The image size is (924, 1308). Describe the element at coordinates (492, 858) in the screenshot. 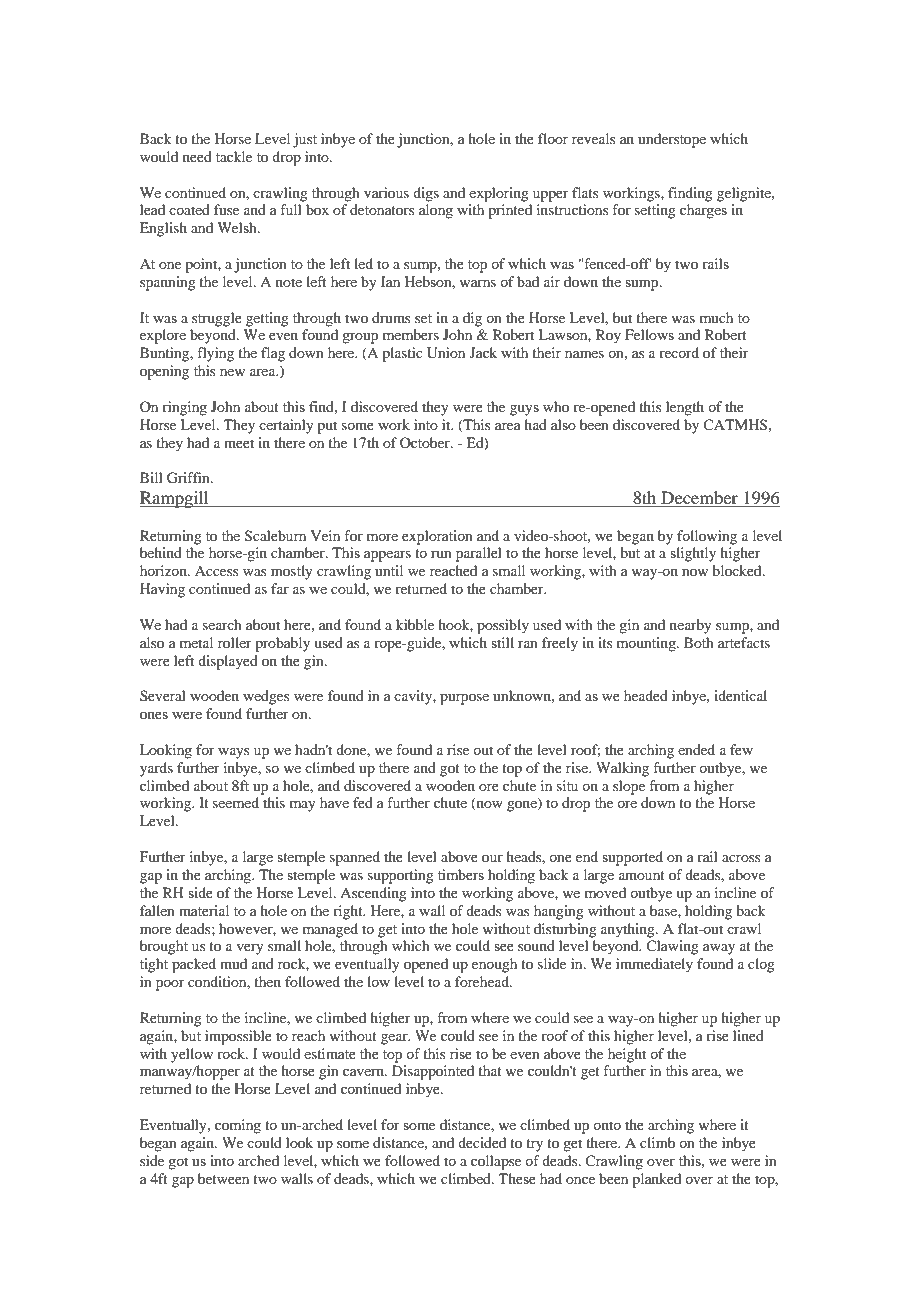

I see `our` at that location.
